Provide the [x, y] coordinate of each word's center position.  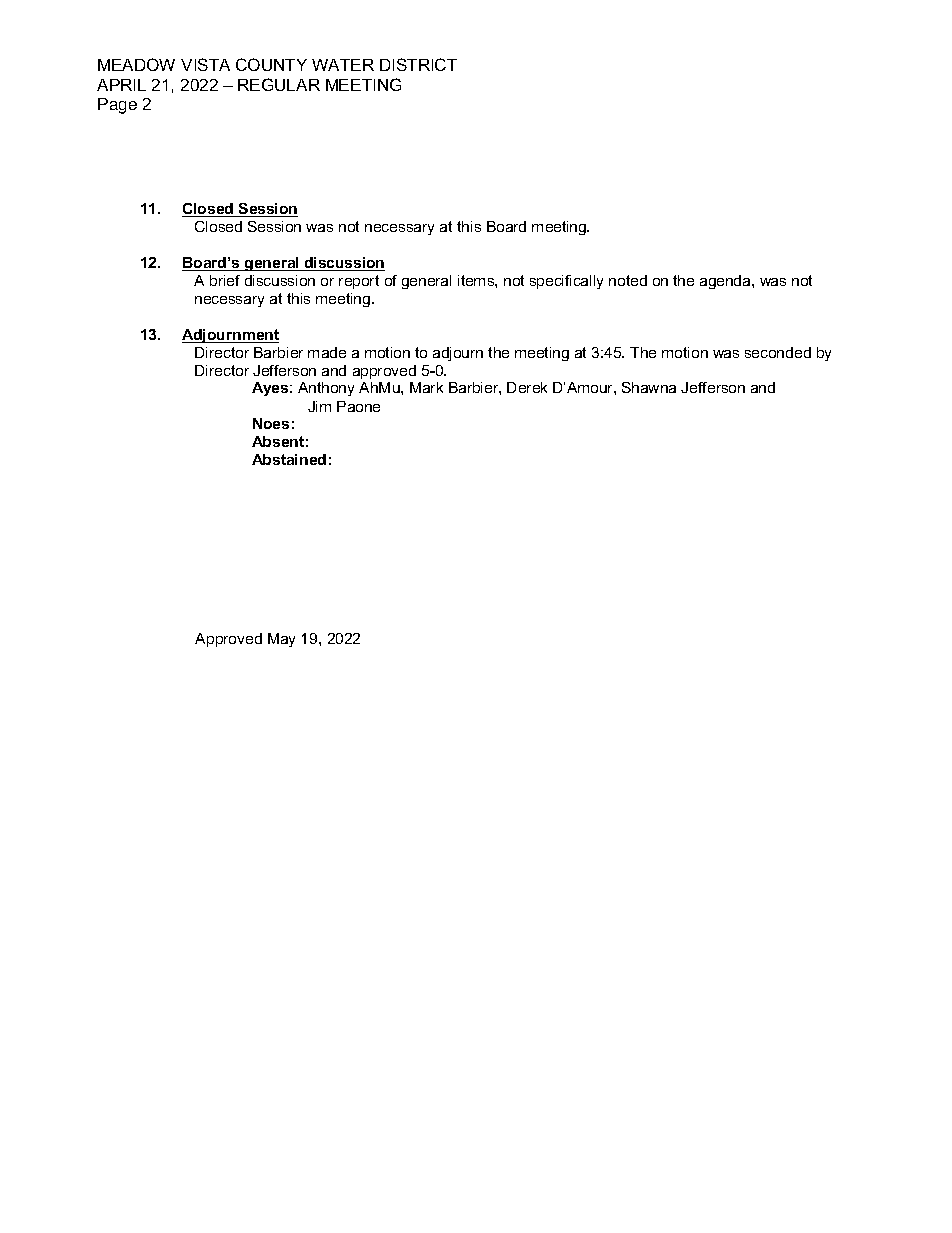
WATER [343, 65]
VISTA [205, 64]
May [281, 640]
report [359, 282]
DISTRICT [418, 64]
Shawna [649, 387]
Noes [271, 423]
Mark [426, 387]
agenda [726, 282]
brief [225, 280]
